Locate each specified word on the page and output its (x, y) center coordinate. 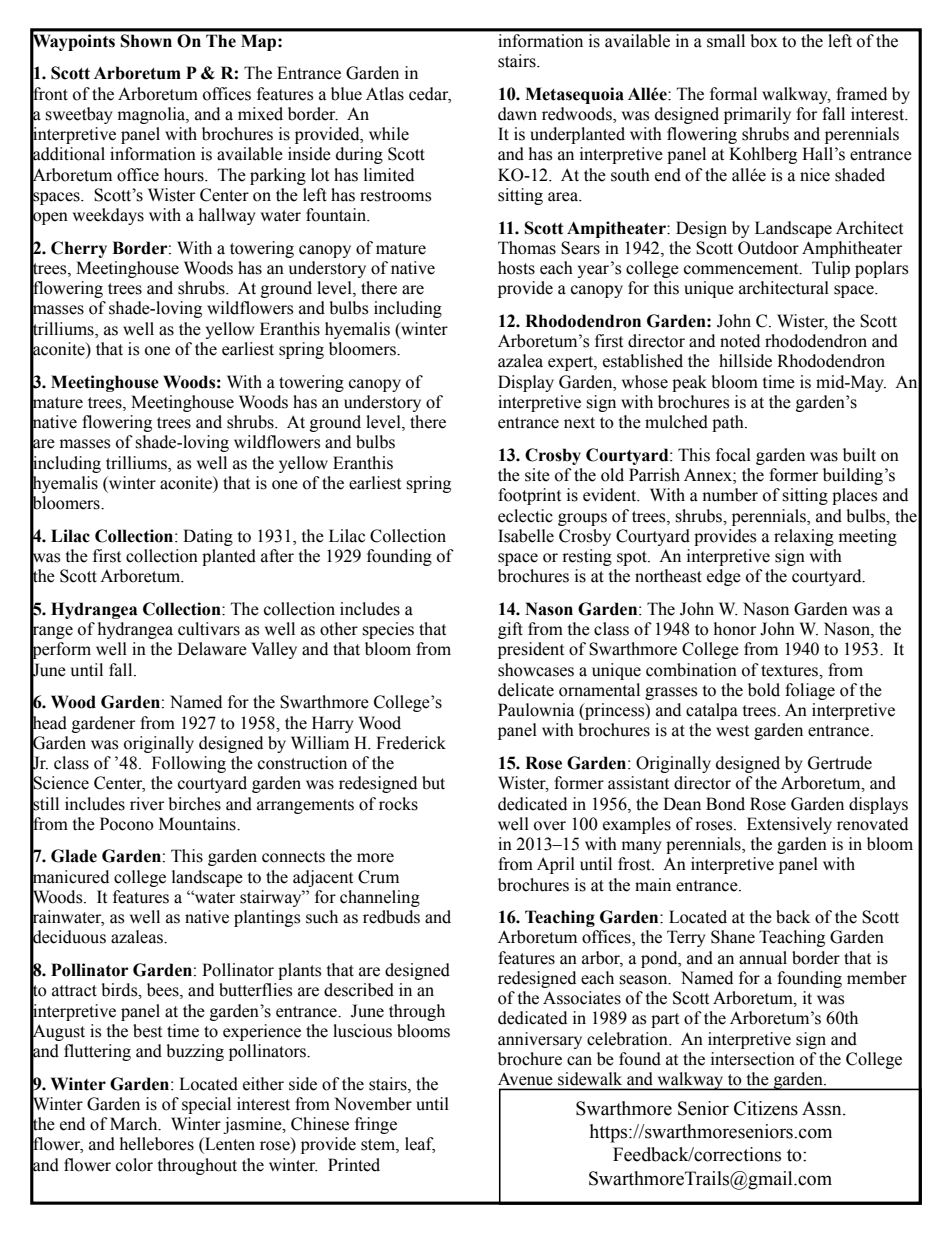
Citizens (766, 1108)
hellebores (157, 1144)
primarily (757, 115)
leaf (420, 1145)
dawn (517, 114)
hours (185, 175)
